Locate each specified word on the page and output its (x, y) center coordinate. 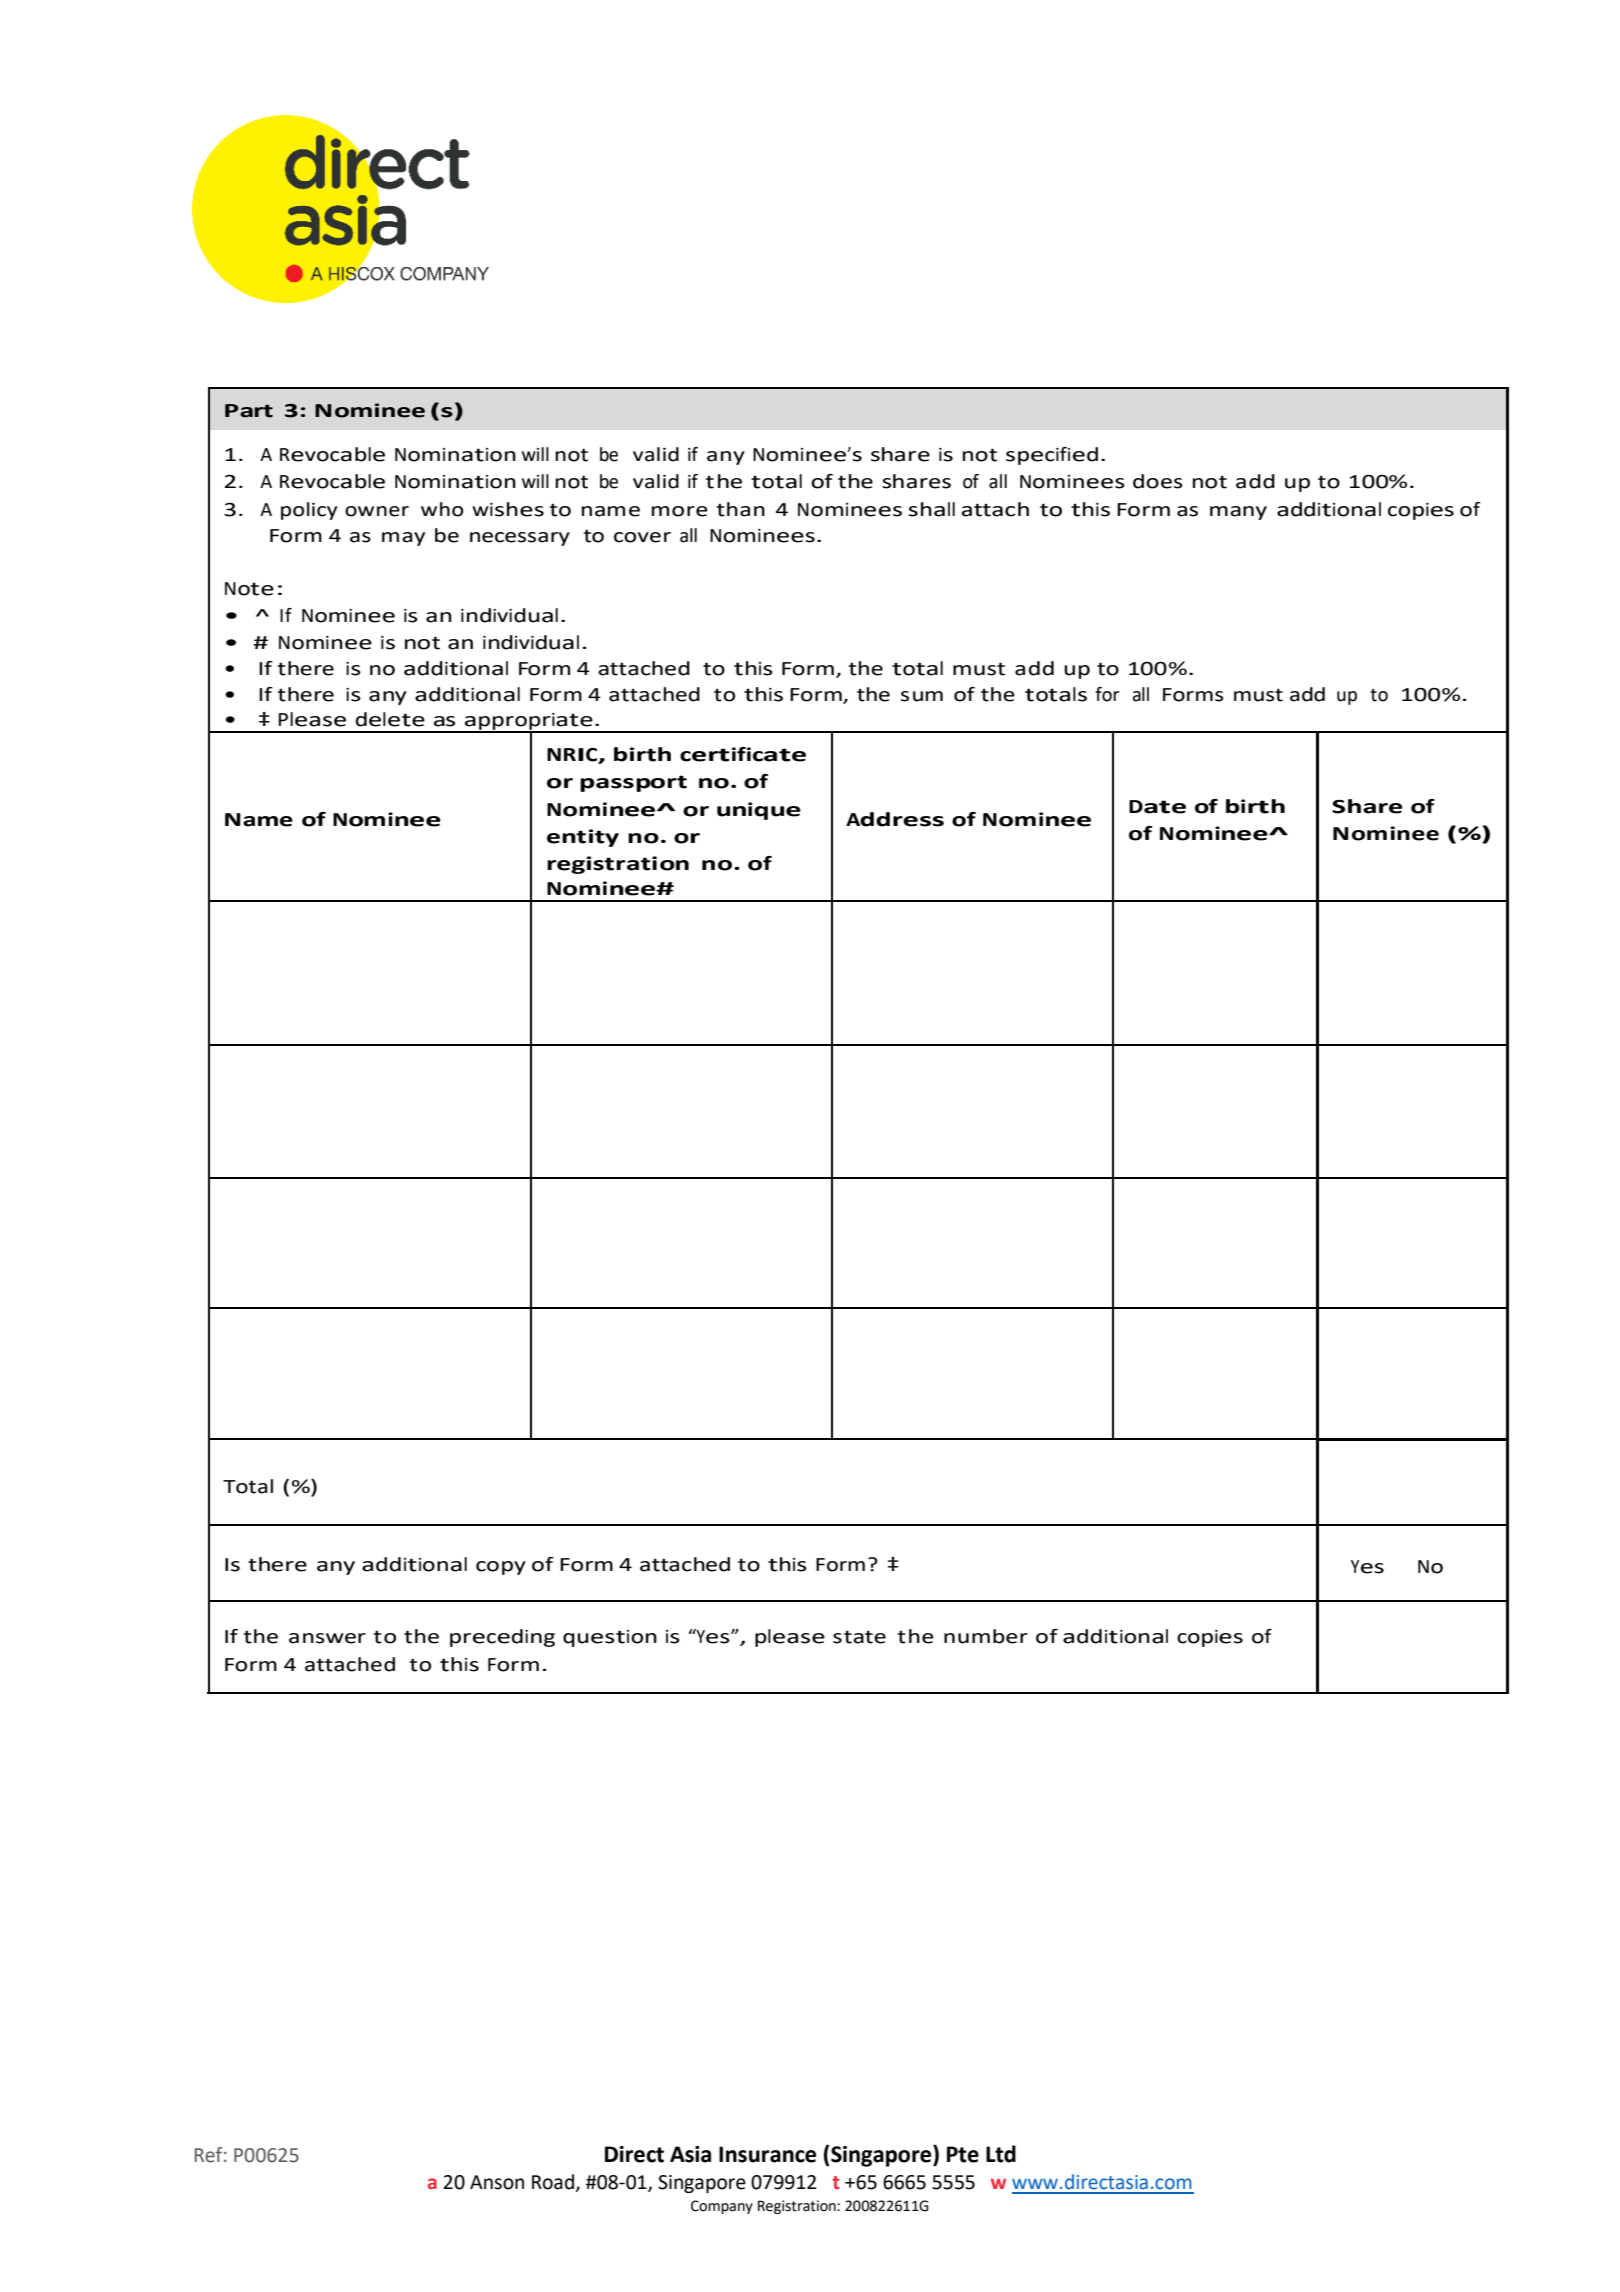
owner (377, 511)
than (741, 509)
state (859, 1637)
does (1158, 481)
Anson (497, 2182)
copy (501, 1568)
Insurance (767, 2154)
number (986, 1636)
